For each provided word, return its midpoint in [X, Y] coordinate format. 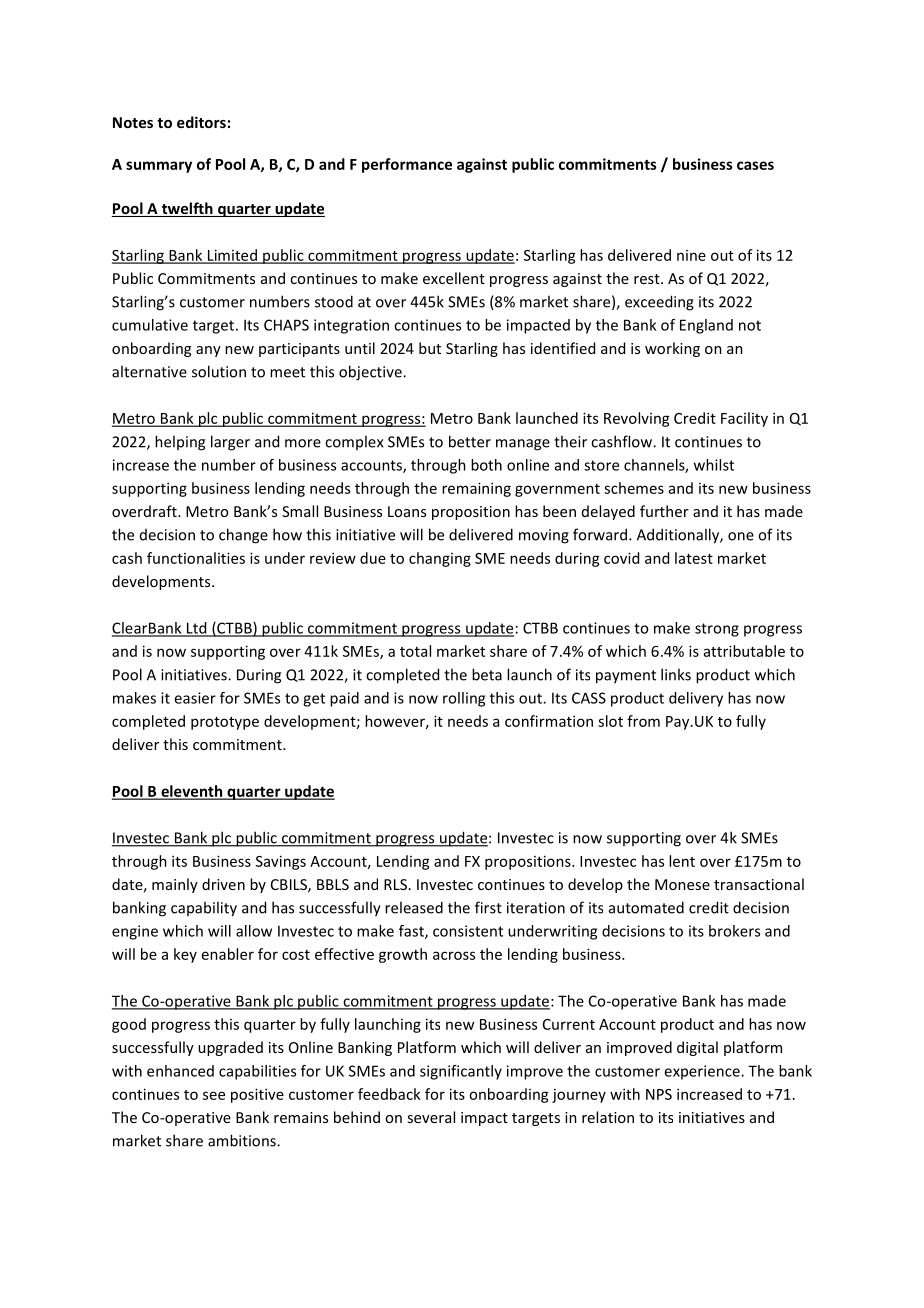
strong [717, 630]
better [470, 441]
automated [646, 907]
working [672, 349]
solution [219, 371]
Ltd [197, 629]
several [431, 1117]
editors [201, 122]
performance [407, 165]
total [415, 651]
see [214, 1095]
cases [755, 165]
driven [223, 884]
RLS [395, 884]
